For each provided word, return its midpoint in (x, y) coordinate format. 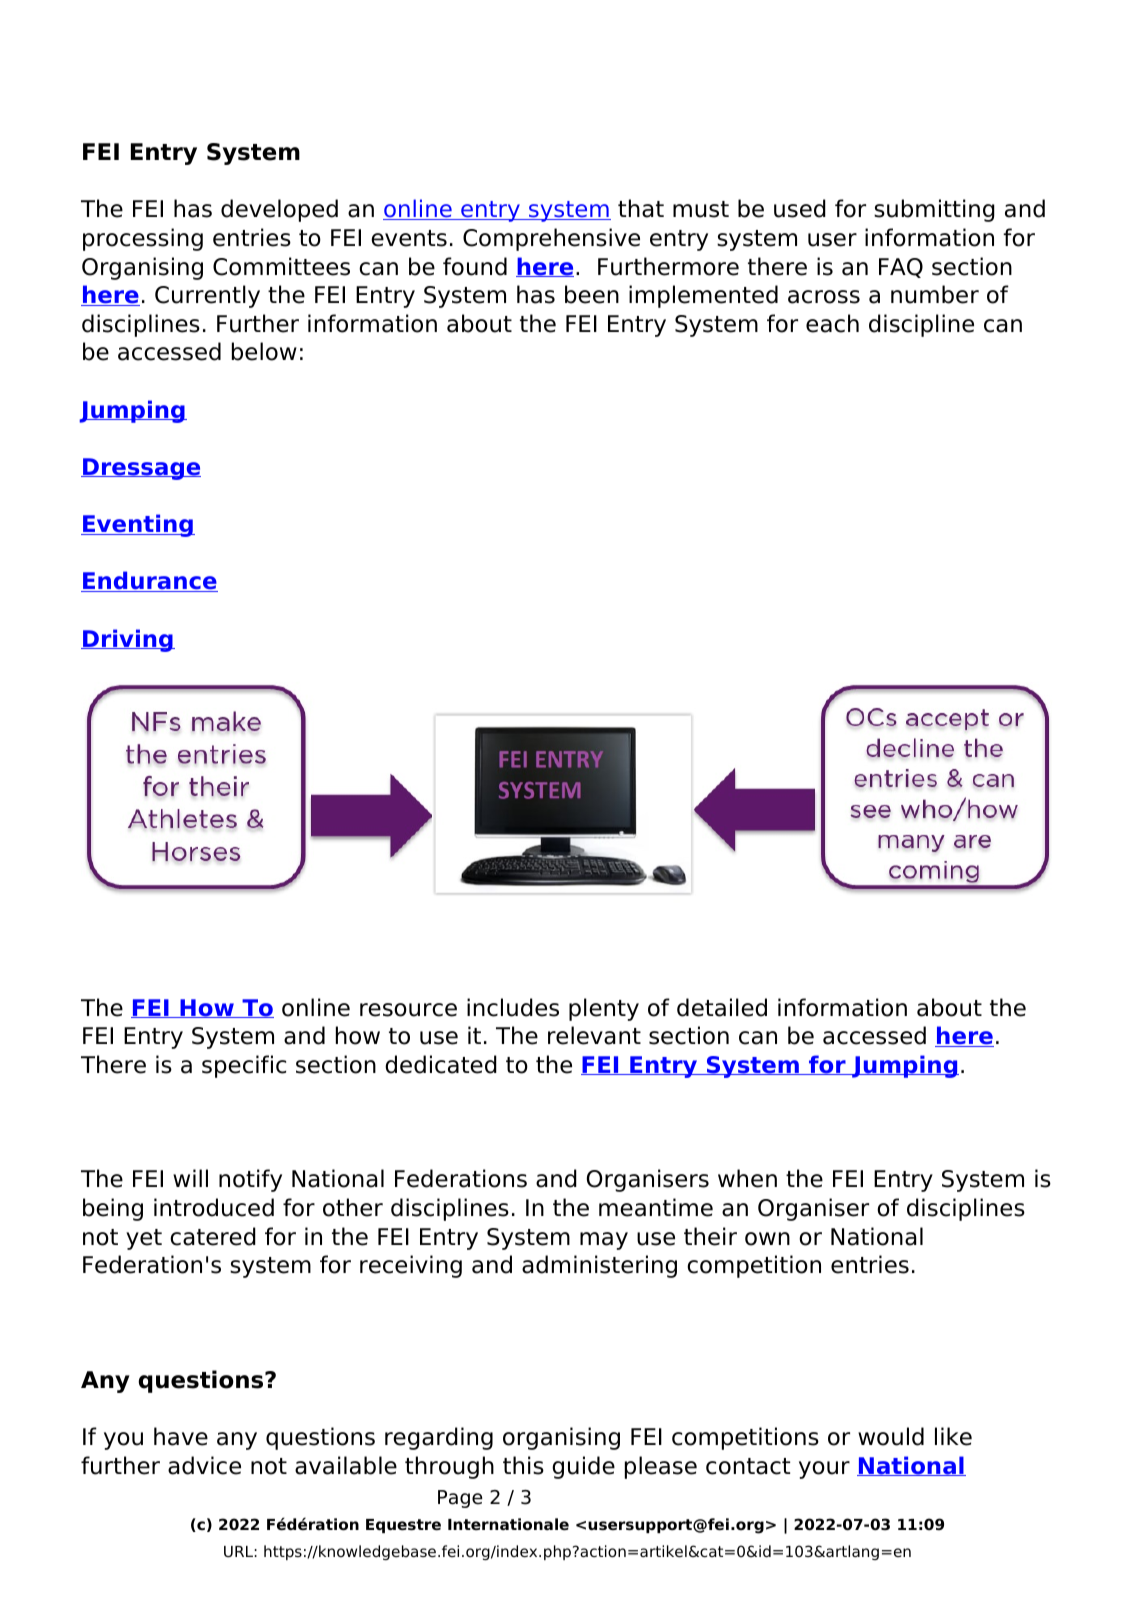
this (523, 1465)
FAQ (901, 268)
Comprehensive (551, 239)
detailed (722, 1007)
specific (244, 1066)
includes (513, 1007)
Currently (207, 296)
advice (204, 1465)
